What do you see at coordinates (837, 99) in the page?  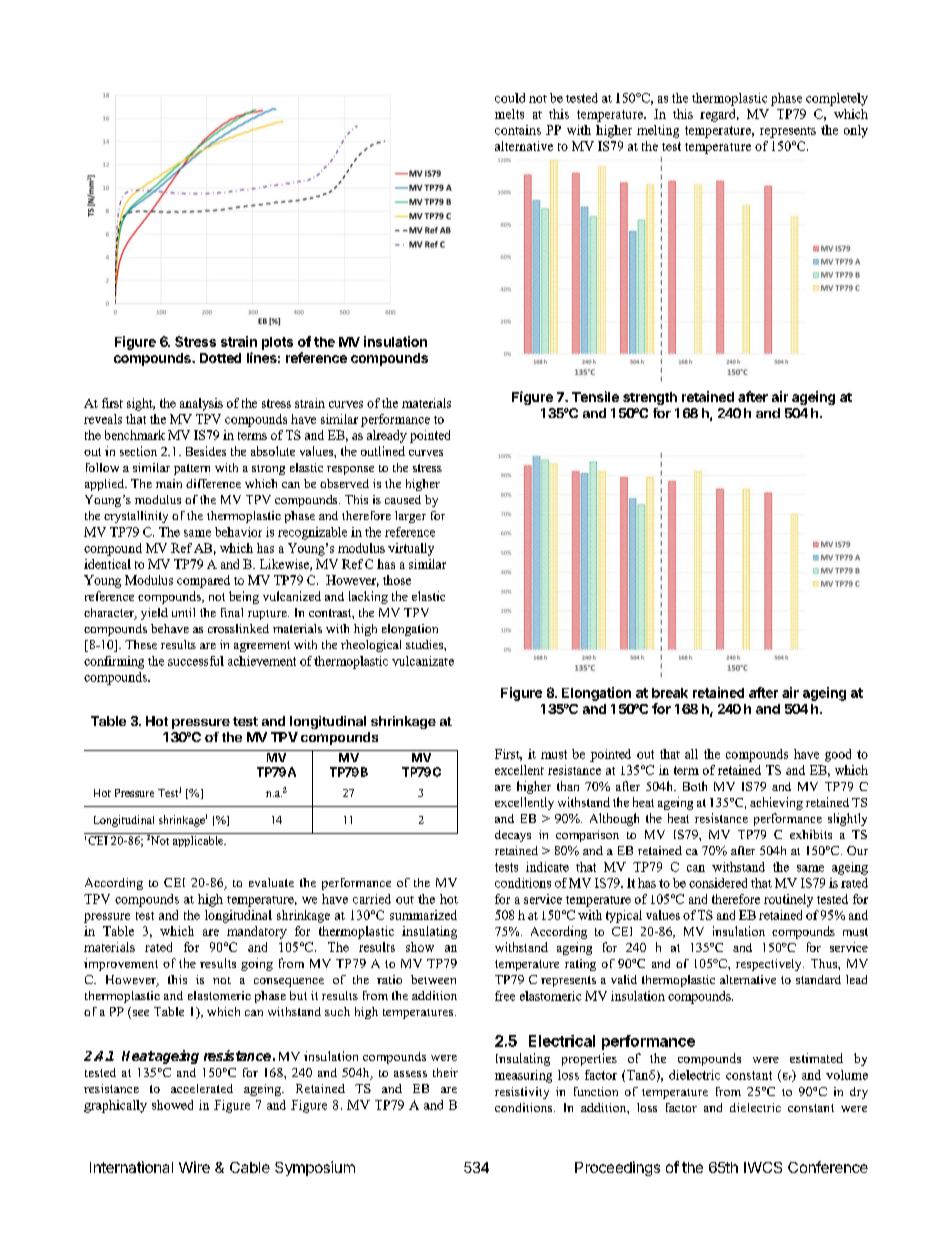 I see `completely` at bounding box center [837, 99].
